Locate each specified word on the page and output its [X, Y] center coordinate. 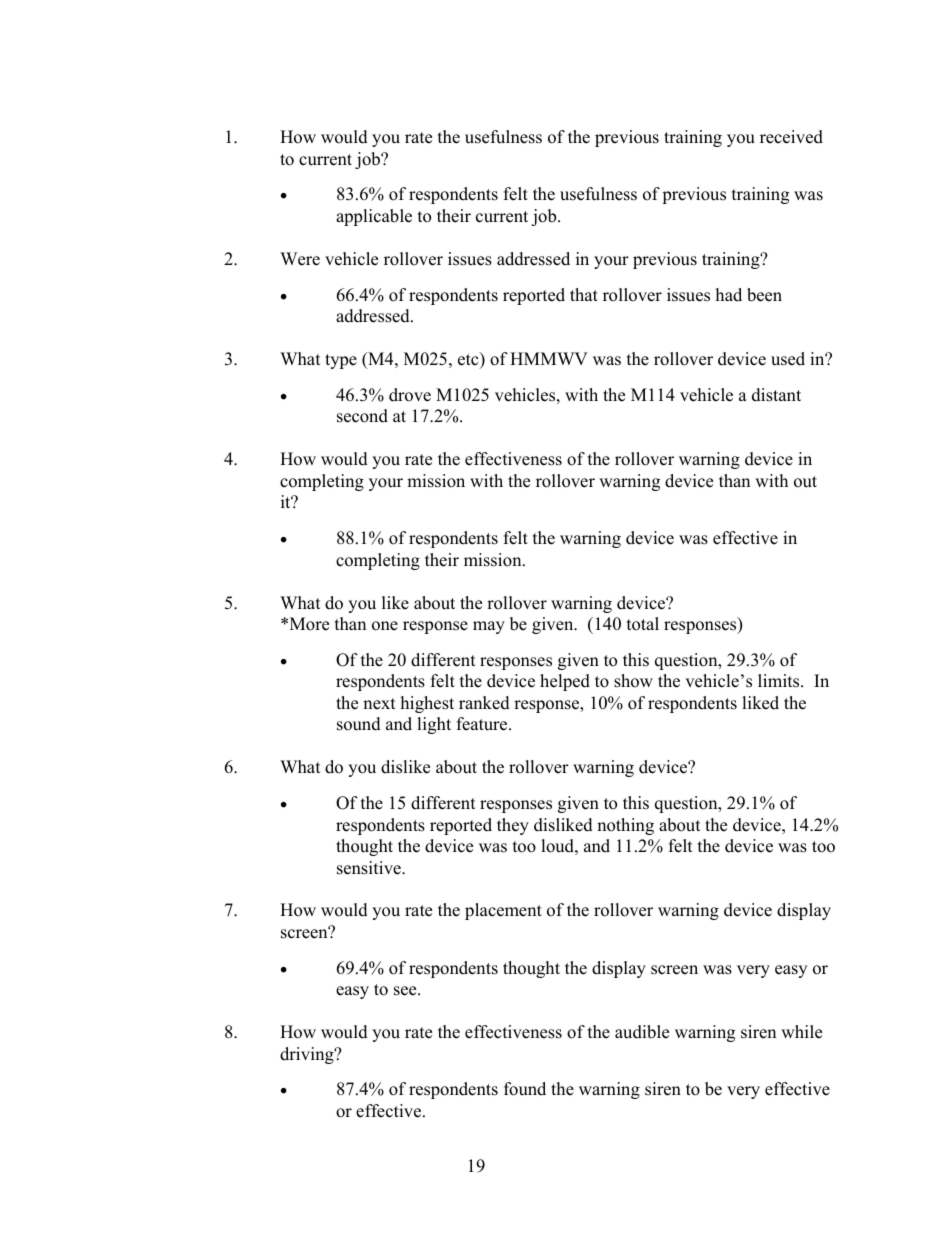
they [513, 826]
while [801, 1032]
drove [410, 395]
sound [359, 724]
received [791, 137]
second [362, 416]
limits [780, 681]
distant [776, 395]
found [525, 1089]
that [584, 294]
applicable [374, 217]
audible [642, 1032]
